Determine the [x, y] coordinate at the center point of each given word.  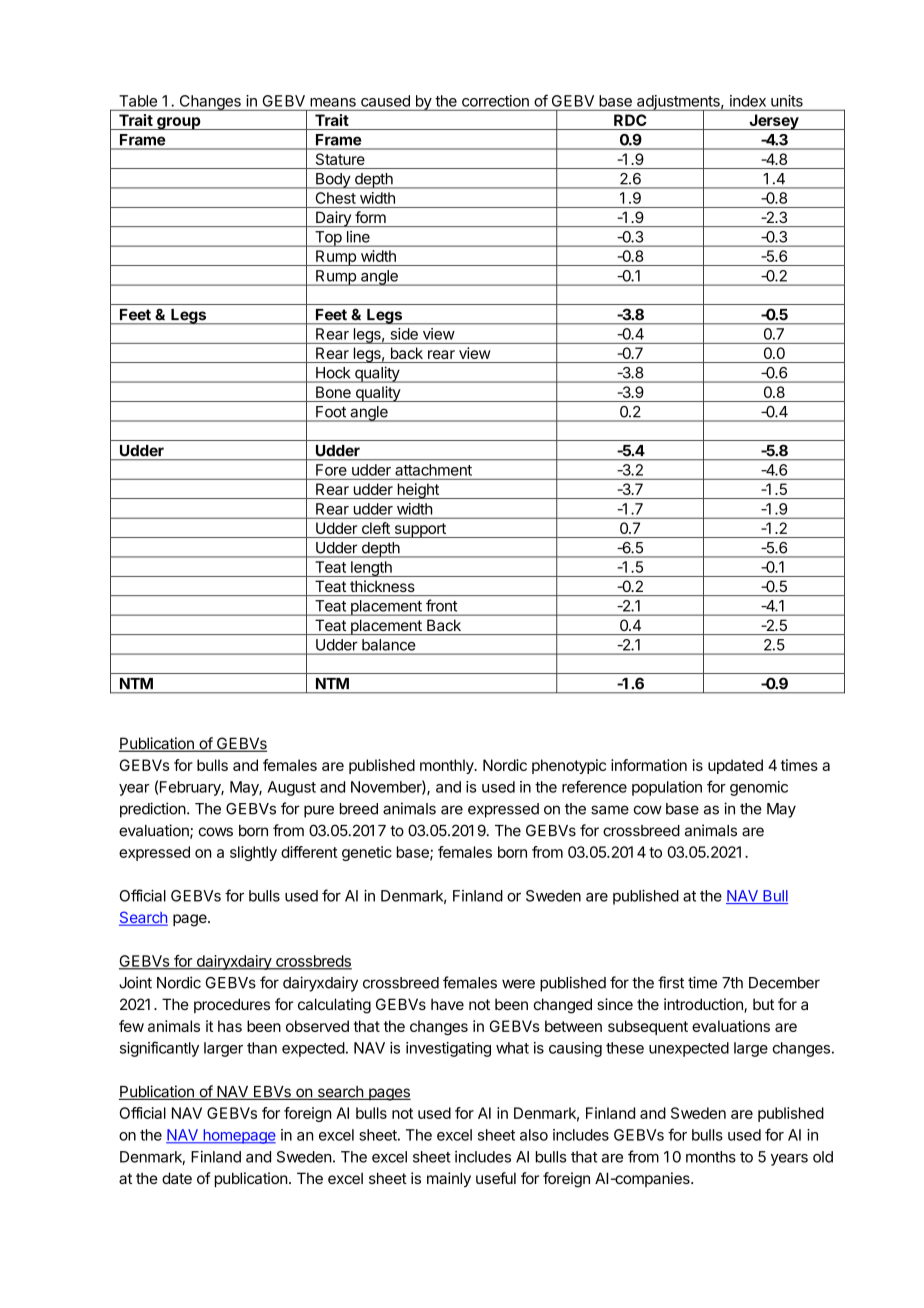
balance [388, 645]
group [178, 123]
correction [495, 101]
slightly [253, 853]
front [441, 605]
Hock [333, 373]
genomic [759, 788]
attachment [434, 470]
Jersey [773, 122]
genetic [367, 853]
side [404, 334]
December [784, 983]
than [262, 1048]
